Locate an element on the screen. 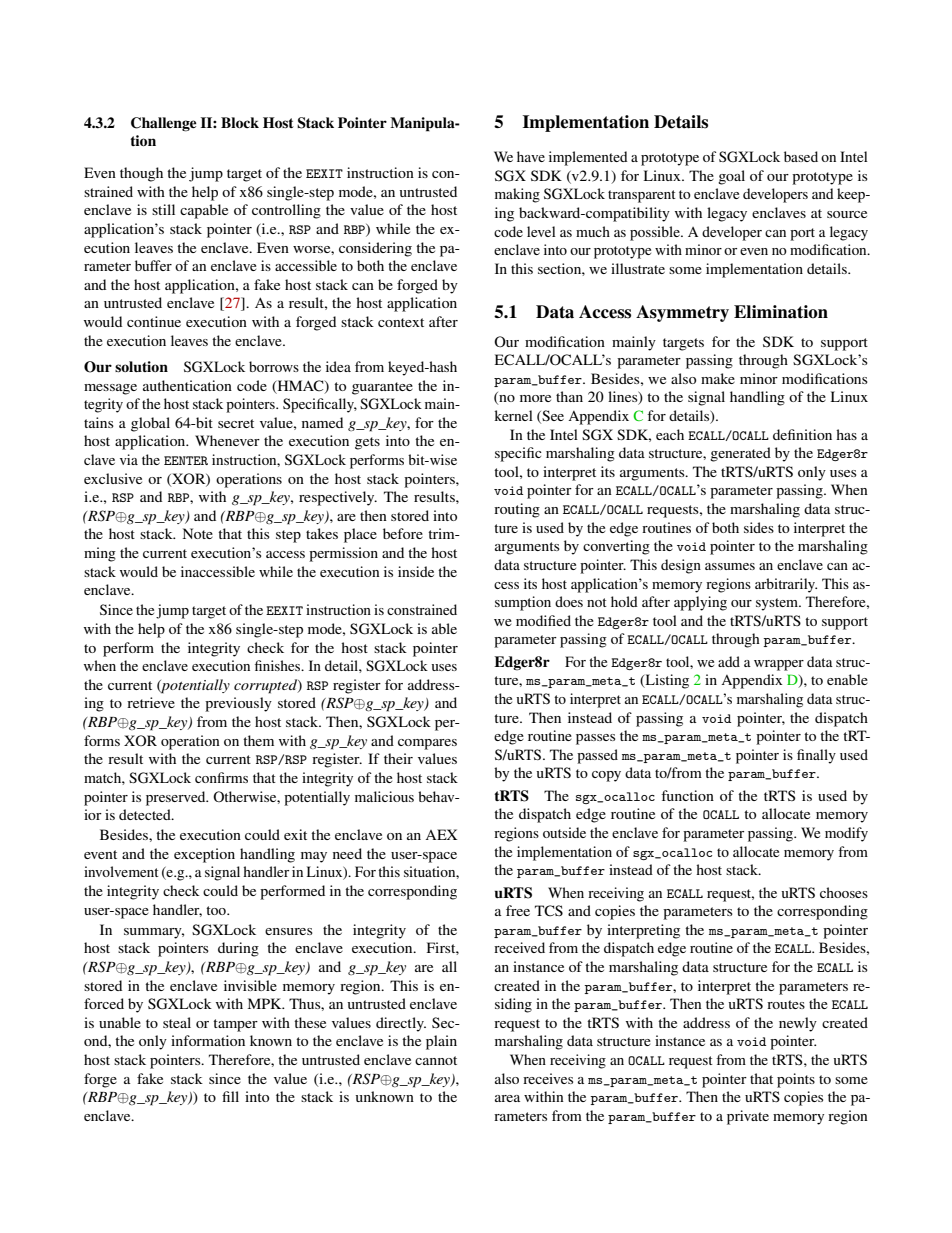 The width and height of the screenshot is (952, 1233). system is located at coordinates (778, 604).
